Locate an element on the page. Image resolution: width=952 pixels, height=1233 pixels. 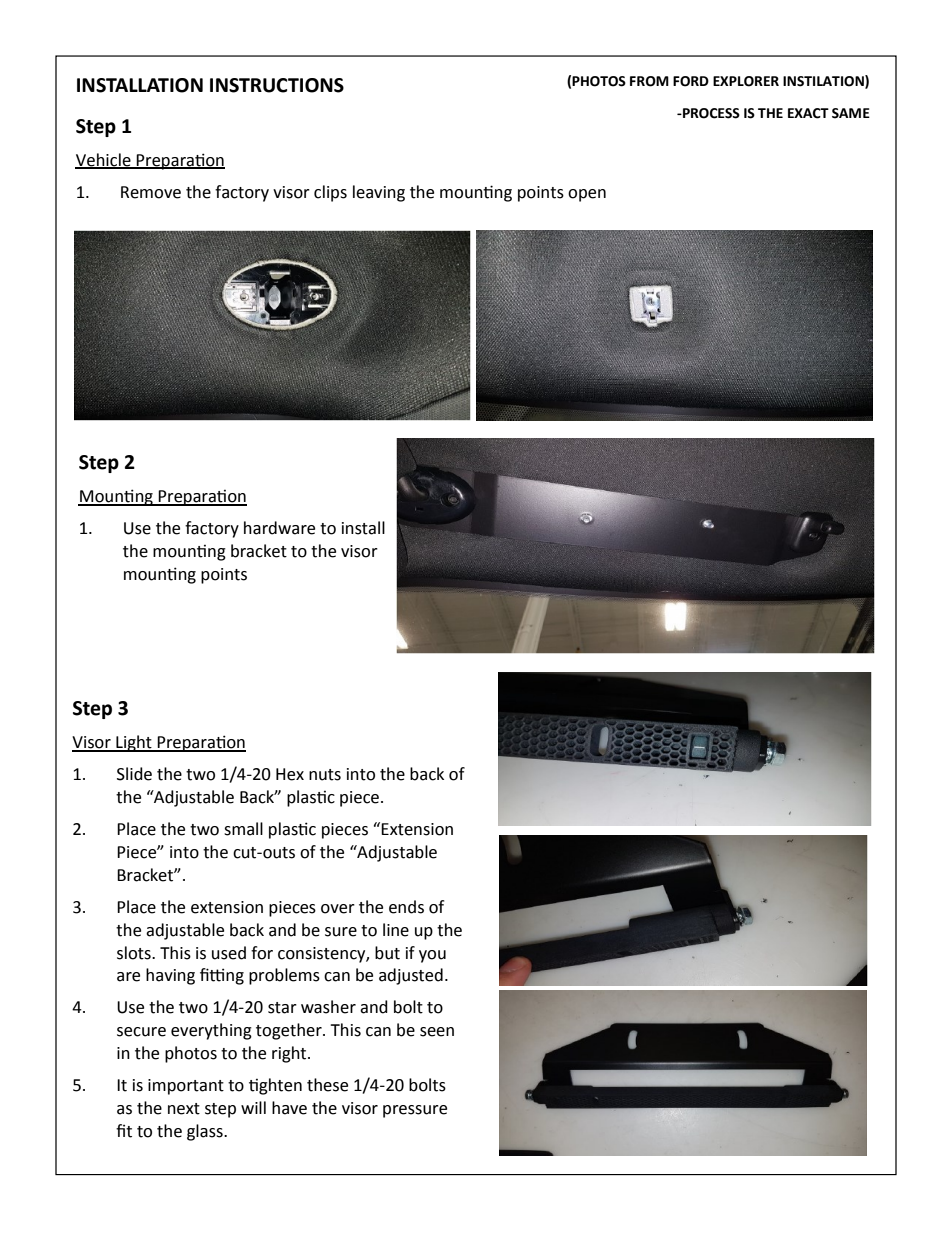
next is located at coordinates (184, 1109).
